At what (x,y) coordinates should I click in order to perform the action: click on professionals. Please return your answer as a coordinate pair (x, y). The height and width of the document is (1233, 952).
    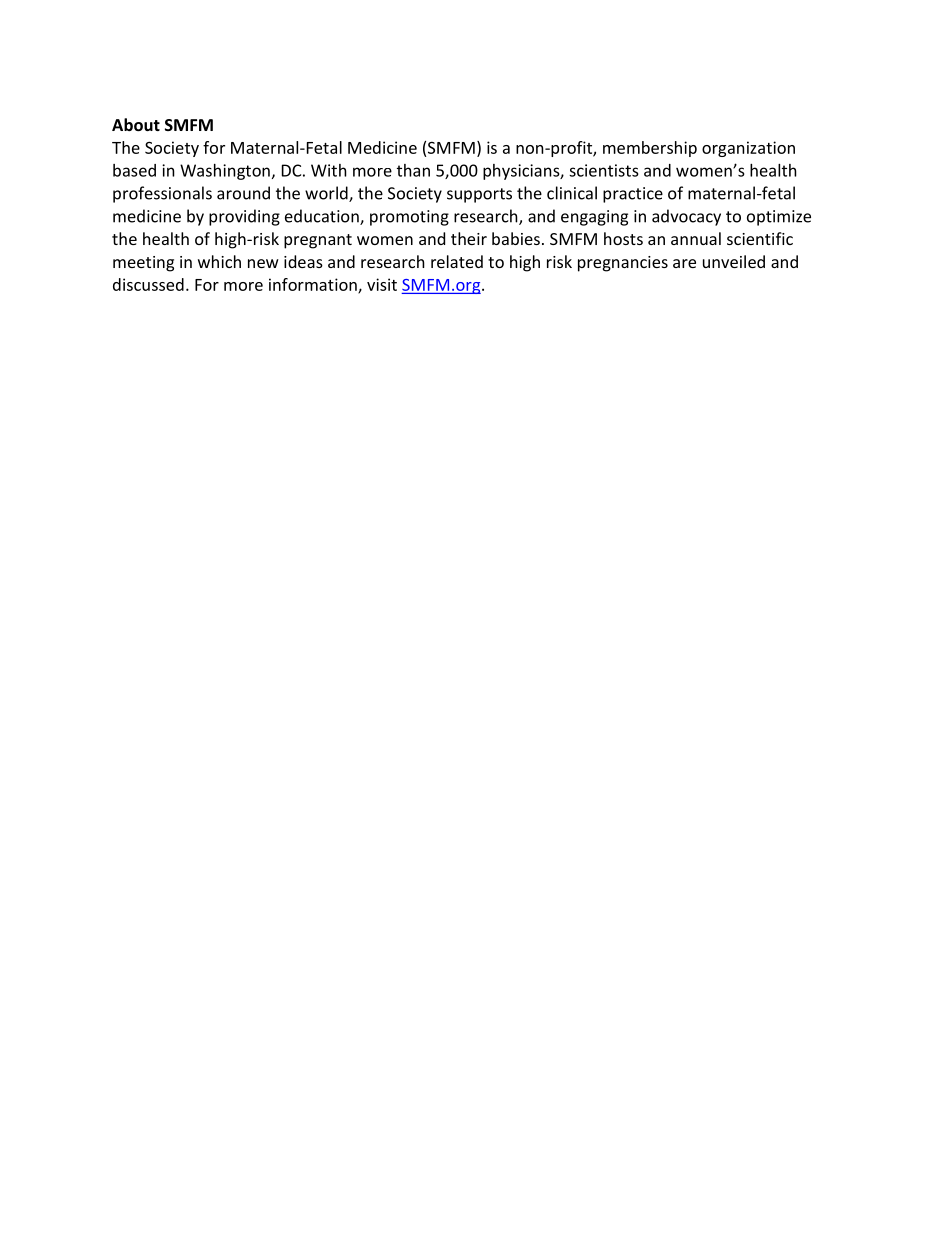
    Looking at the image, I should click on (162, 194).
